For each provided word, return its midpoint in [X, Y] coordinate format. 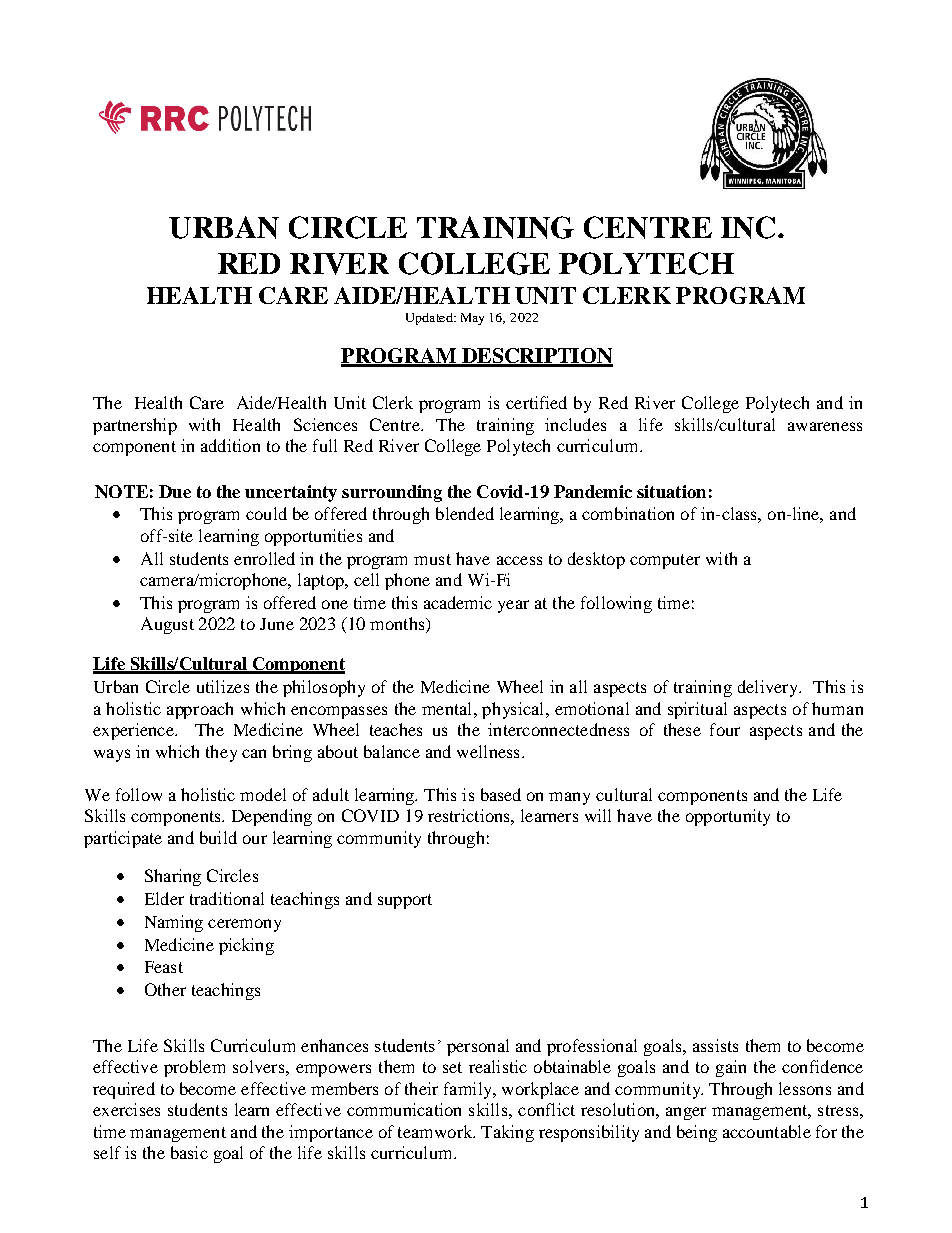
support [405, 901]
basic [189, 1152]
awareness [825, 426]
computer [665, 561]
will [598, 815]
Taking [507, 1133]
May [472, 319]
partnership [135, 426]
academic [458, 602]
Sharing [173, 877]
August [167, 625]
